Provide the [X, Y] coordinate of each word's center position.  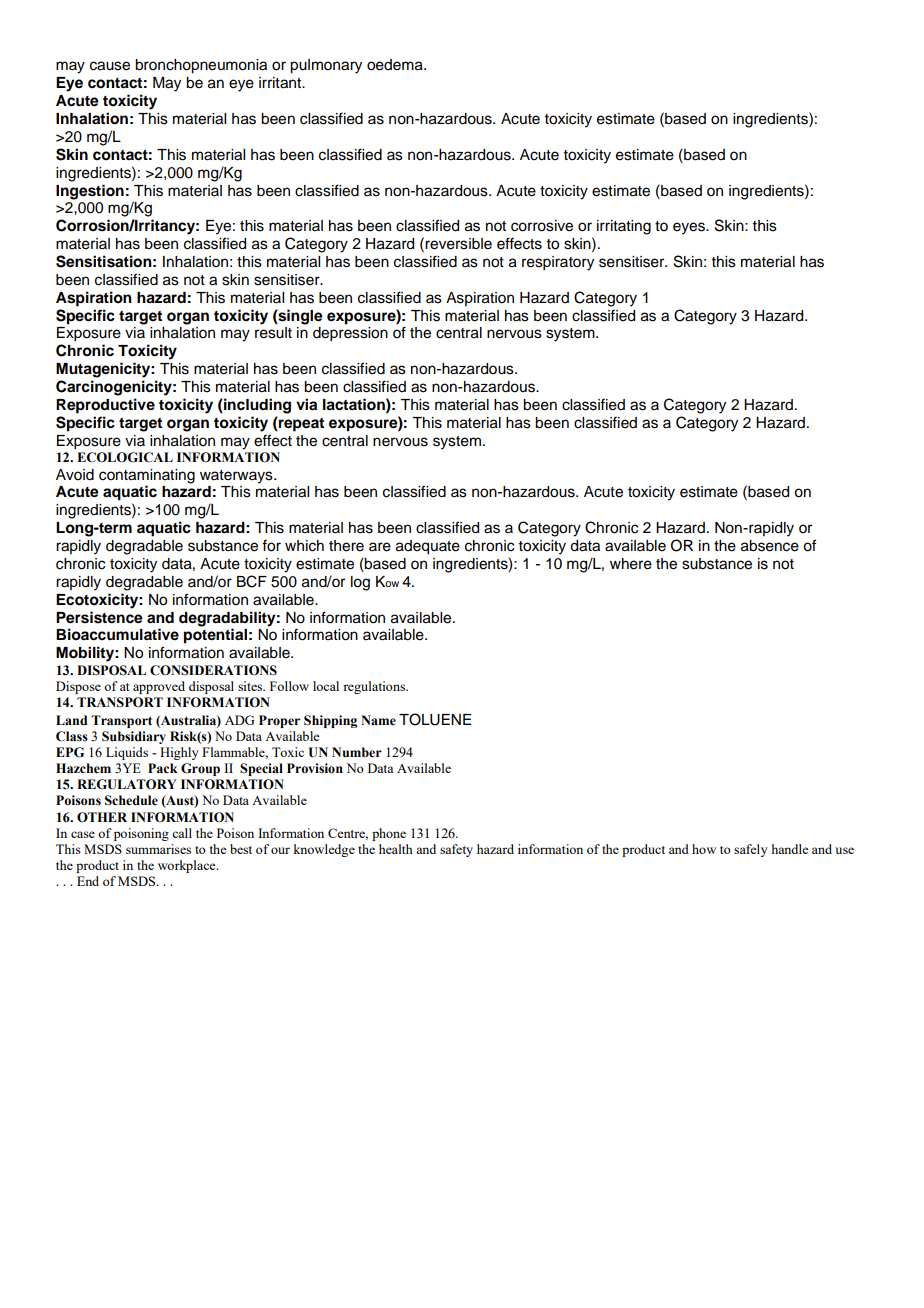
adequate [428, 547]
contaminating [147, 476]
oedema [396, 65]
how [704, 849]
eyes [690, 228]
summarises [158, 849]
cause [110, 66]
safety [456, 850]
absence [770, 546]
